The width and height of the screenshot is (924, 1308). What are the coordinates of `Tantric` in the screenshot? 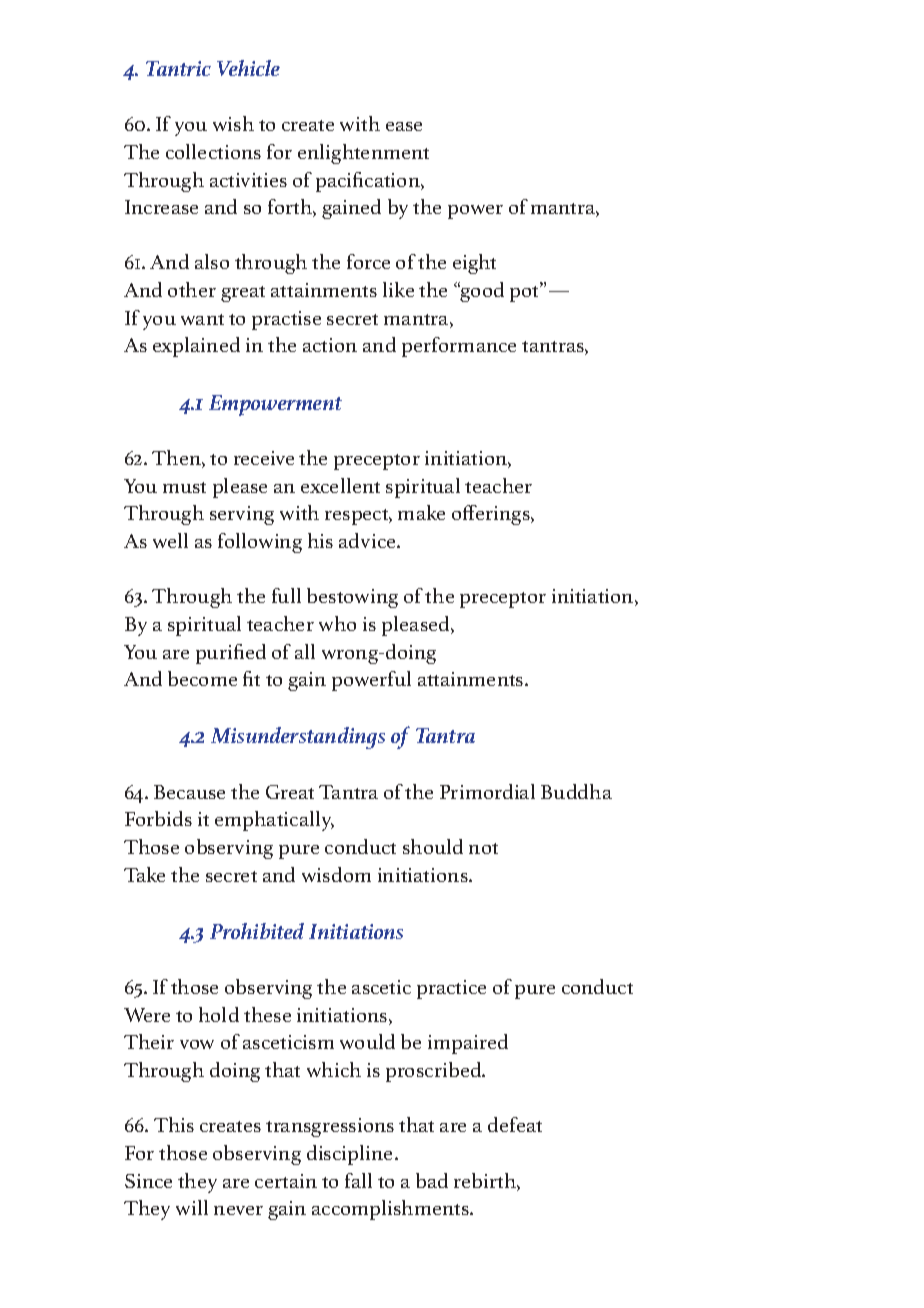 It's located at (178, 68).
